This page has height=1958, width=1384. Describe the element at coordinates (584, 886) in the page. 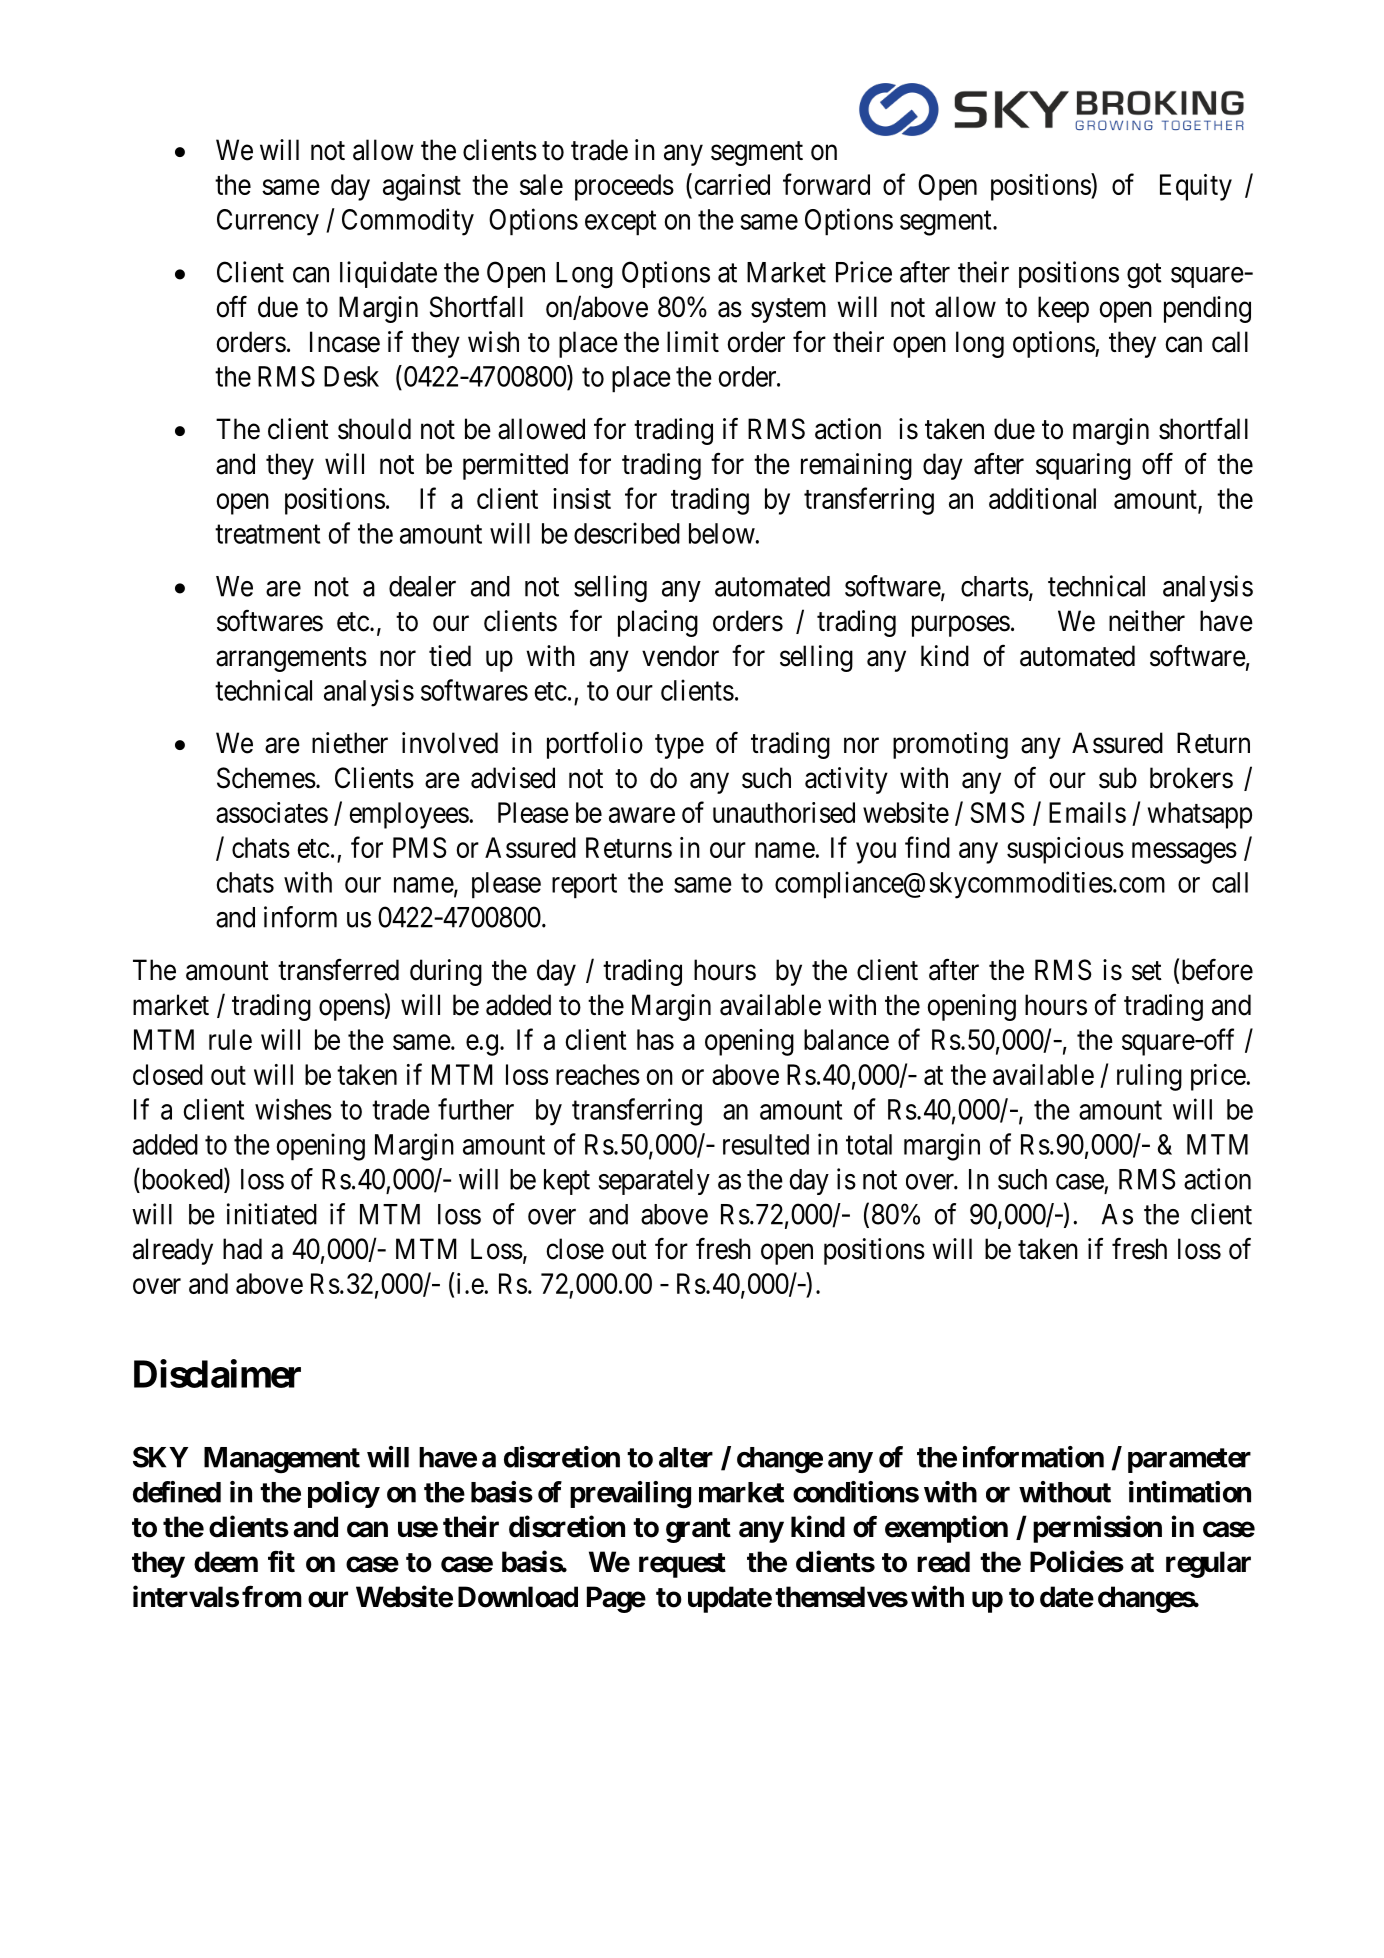

I see `report` at that location.
